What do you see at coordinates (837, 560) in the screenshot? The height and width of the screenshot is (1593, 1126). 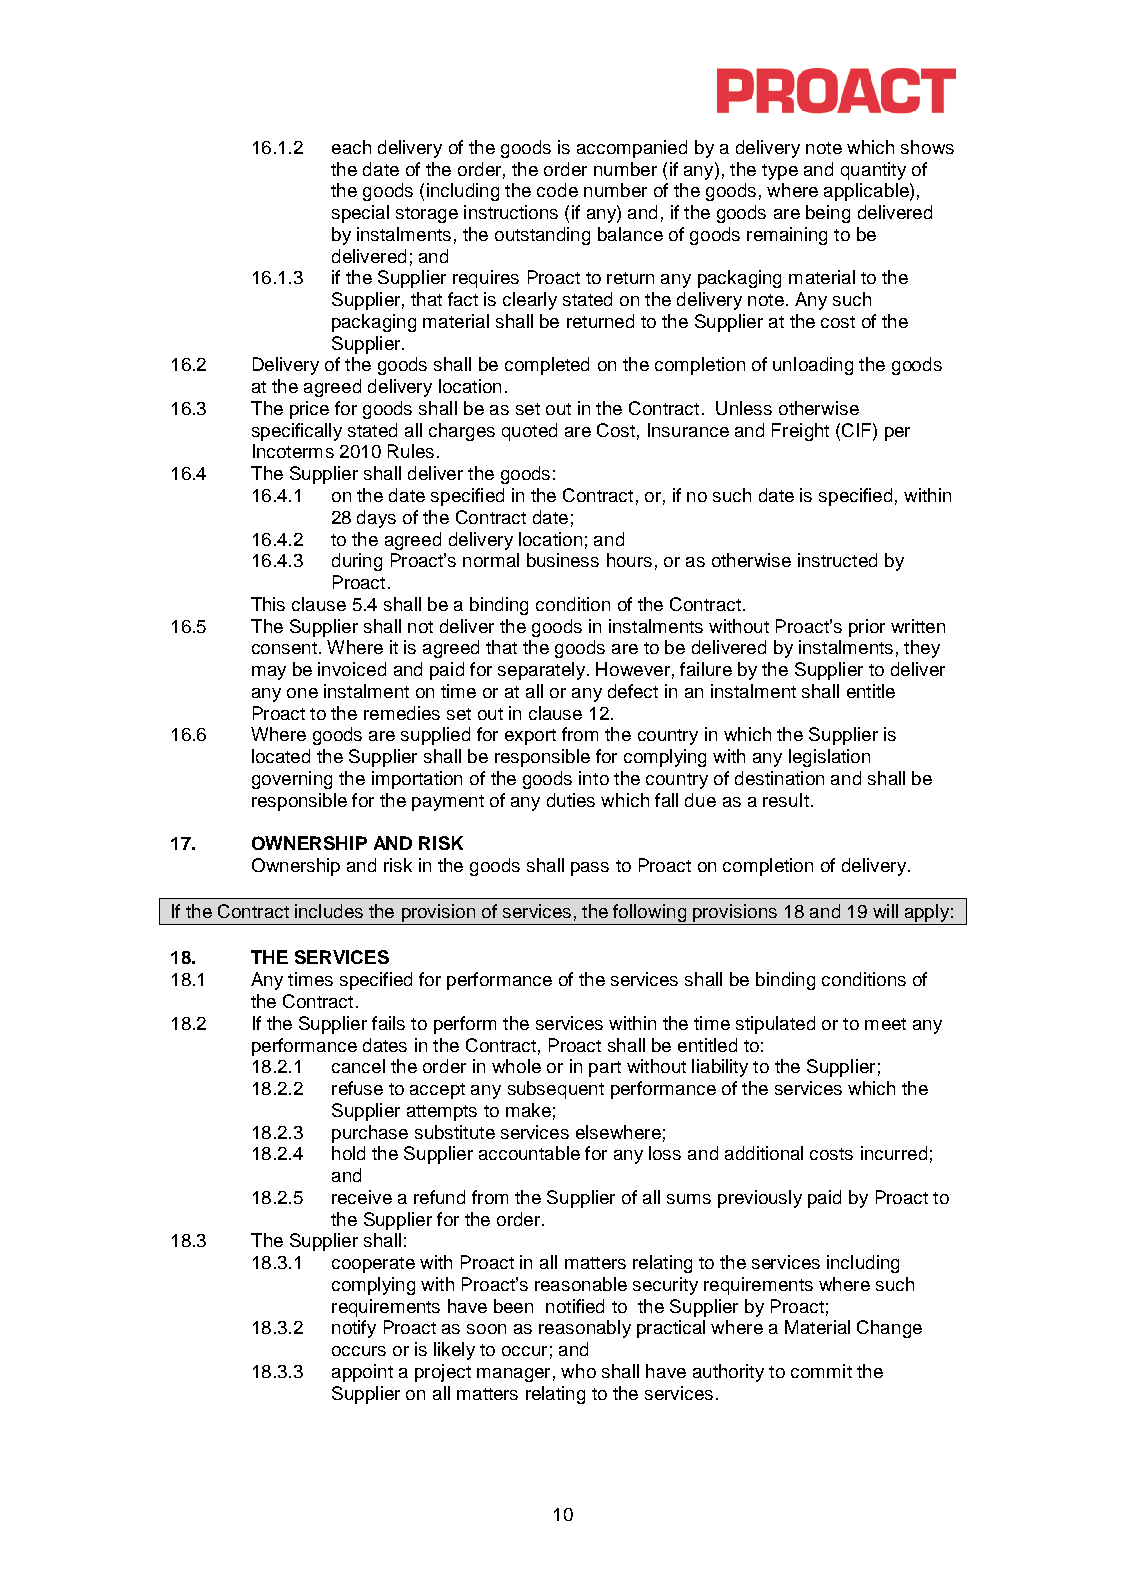 I see `instructed` at bounding box center [837, 560].
